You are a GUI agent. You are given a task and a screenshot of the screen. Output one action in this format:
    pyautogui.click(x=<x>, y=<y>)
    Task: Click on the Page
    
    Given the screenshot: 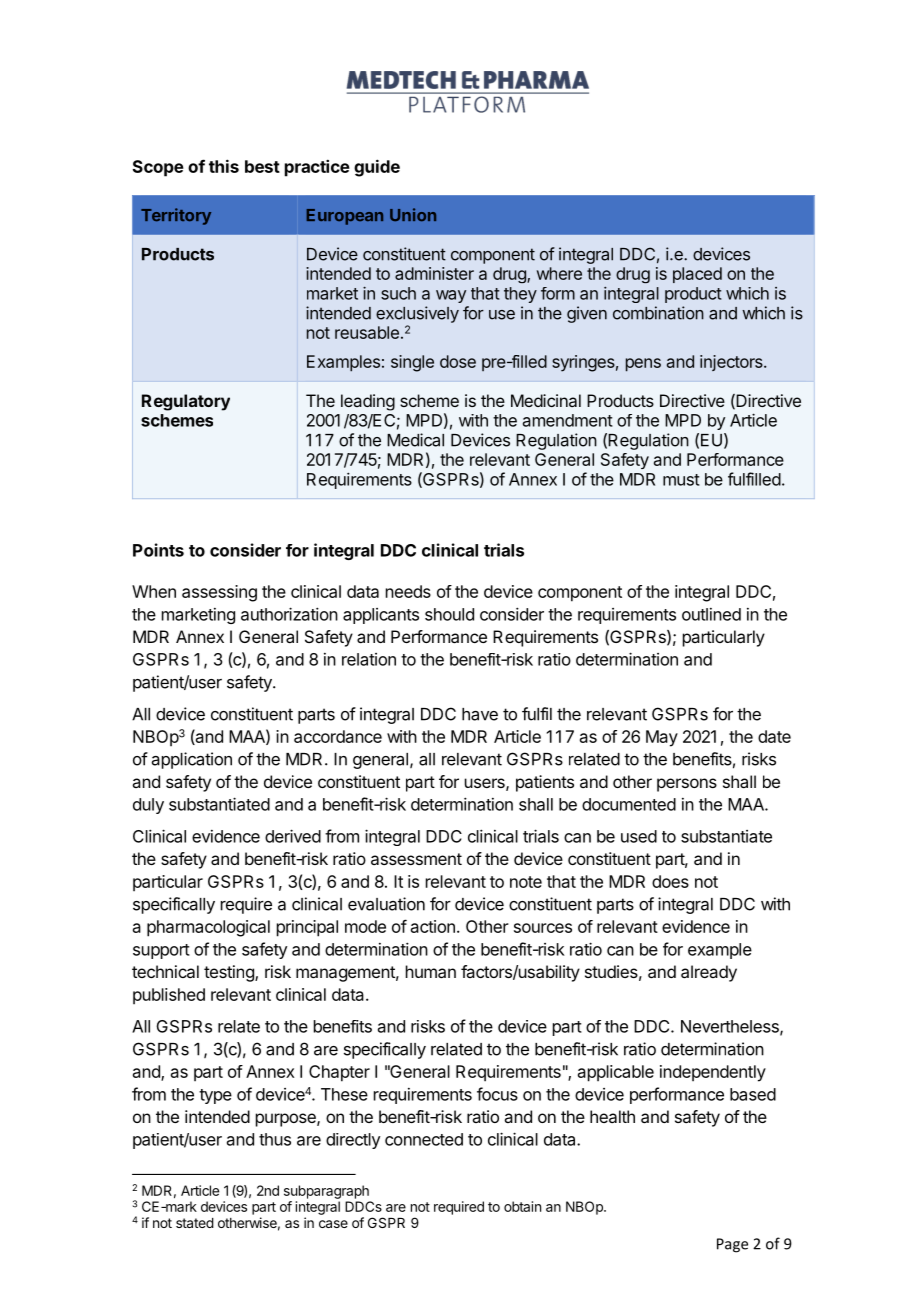 What is the action you would take?
    pyautogui.click(x=732, y=1245)
